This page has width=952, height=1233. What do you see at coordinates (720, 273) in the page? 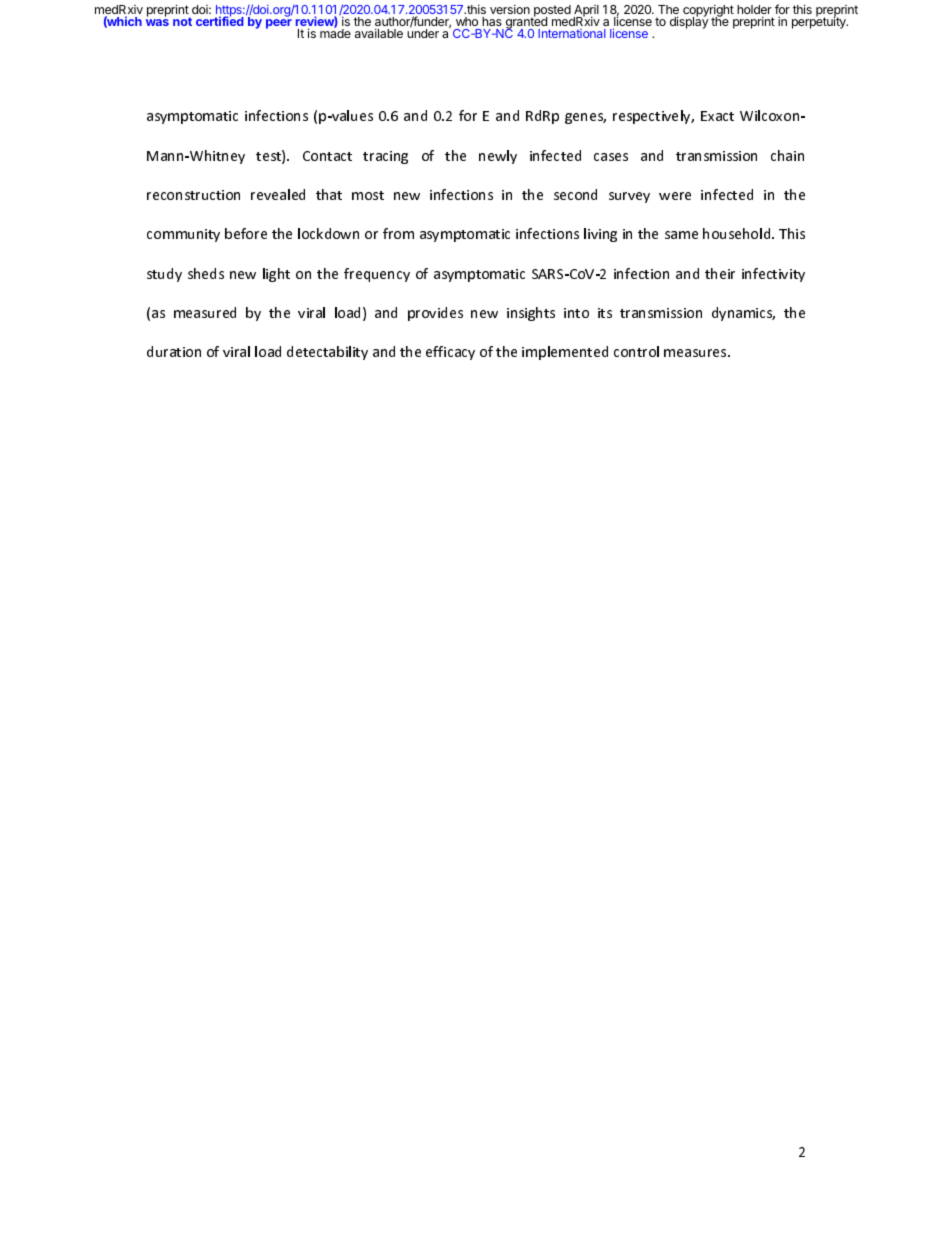
I see `their` at bounding box center [720, 273].
